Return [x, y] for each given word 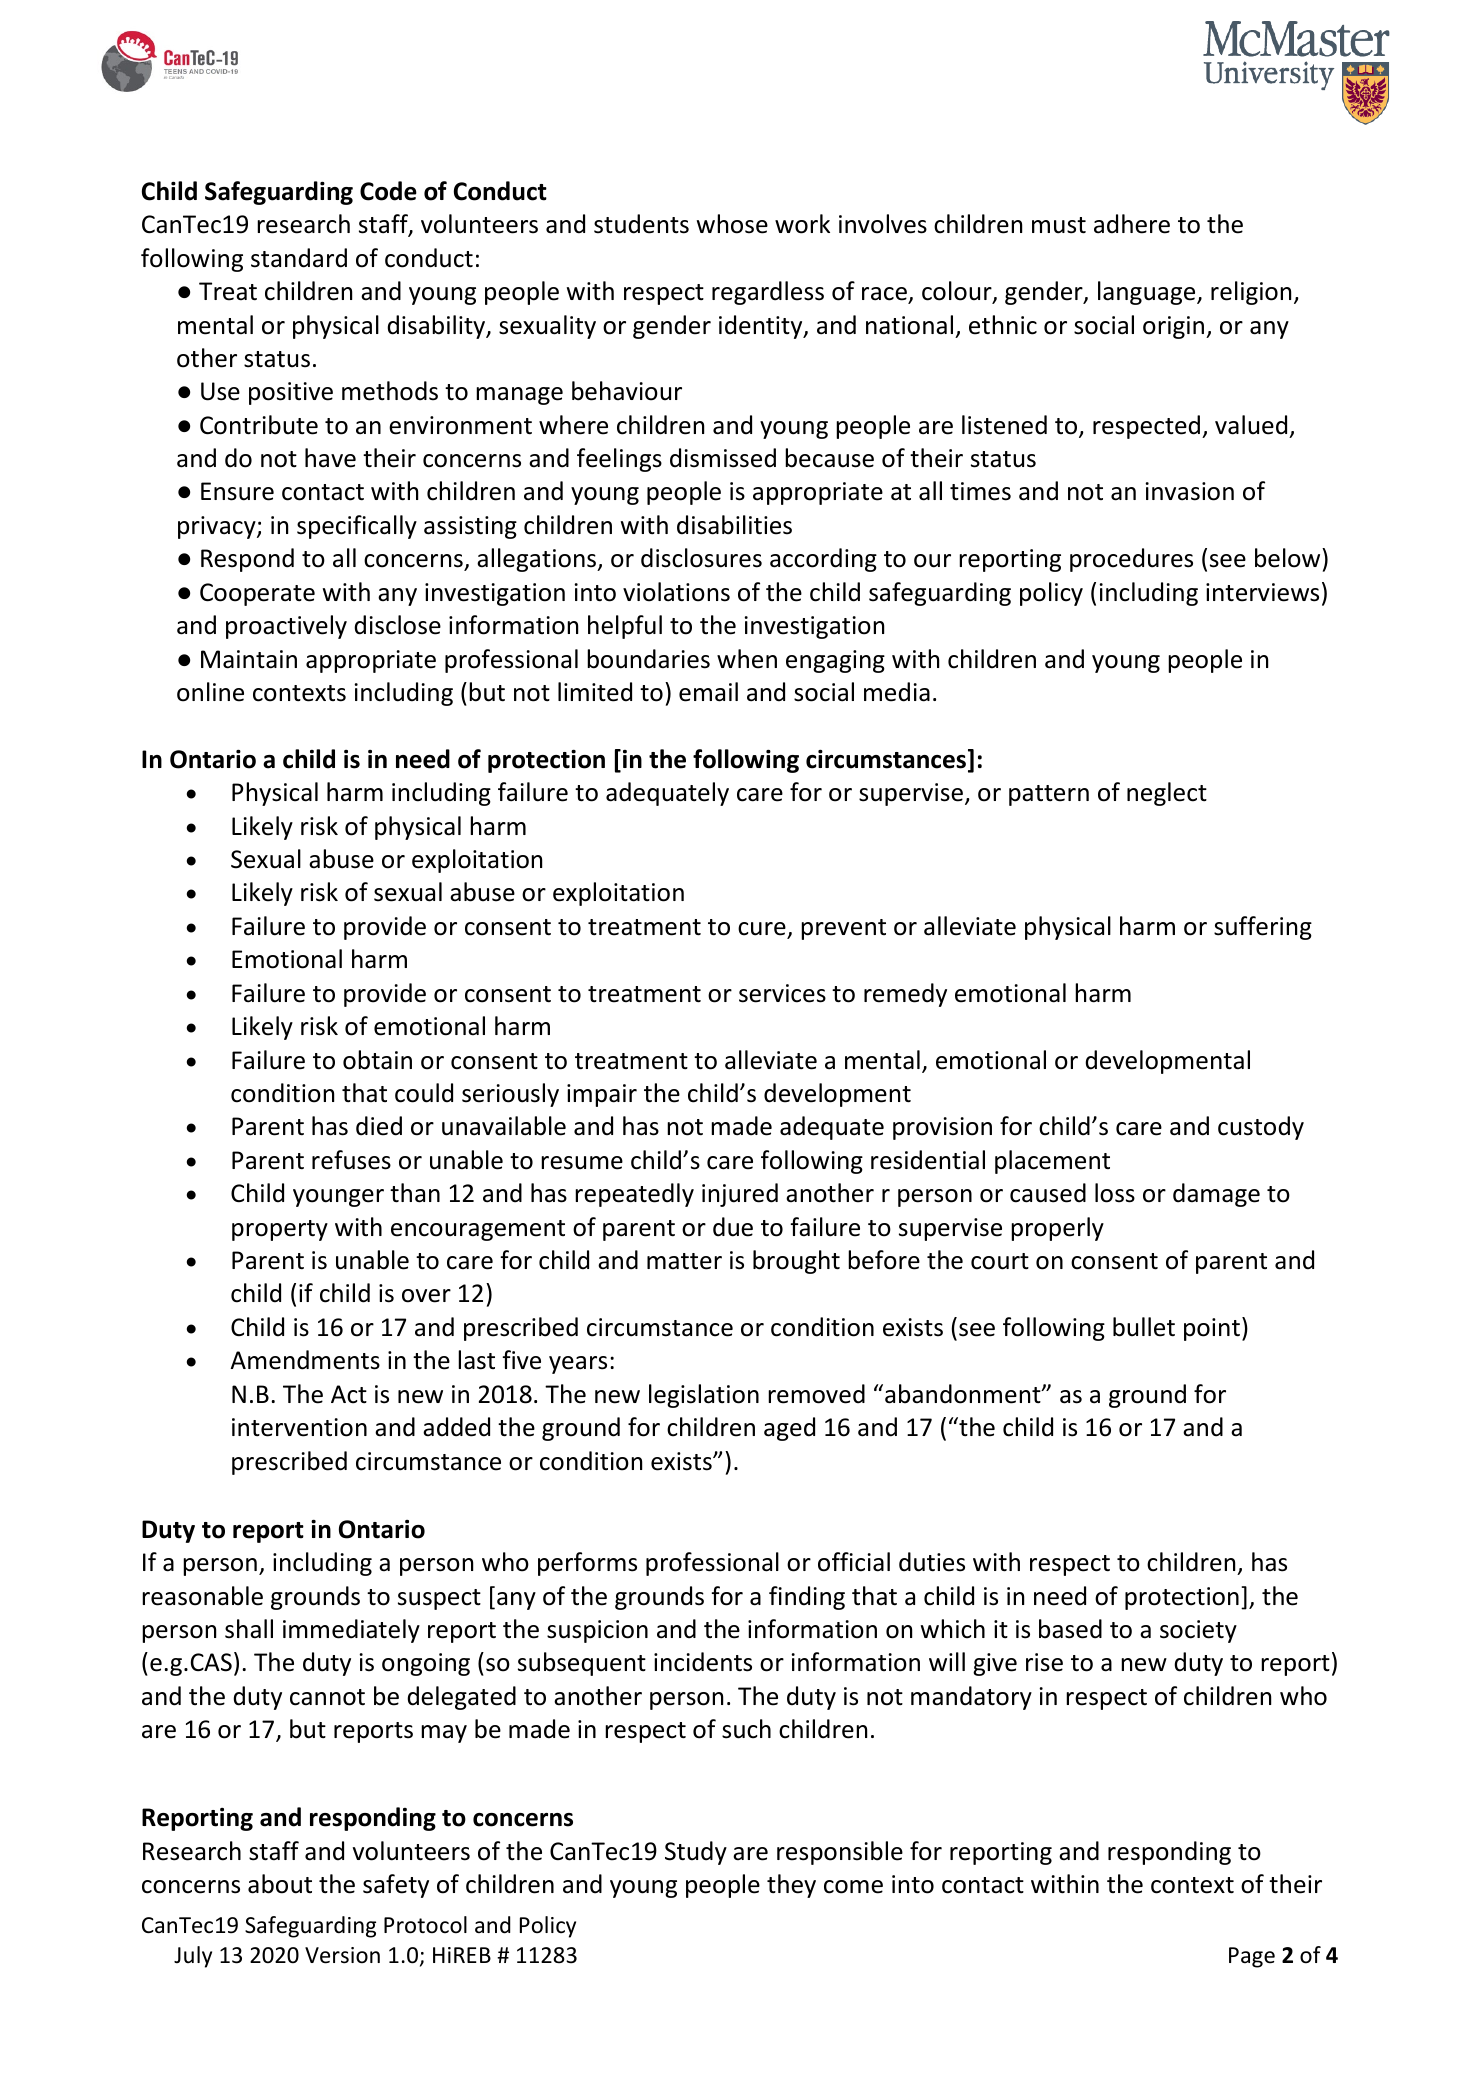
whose [732, 224]
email [708, 692]
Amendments [305, 1360]
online [210, 692]
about [280, 1884]
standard [299, 258]
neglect [1167, 794]
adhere [1132, 224]
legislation [704, 1396]
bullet [1144, 1327]
